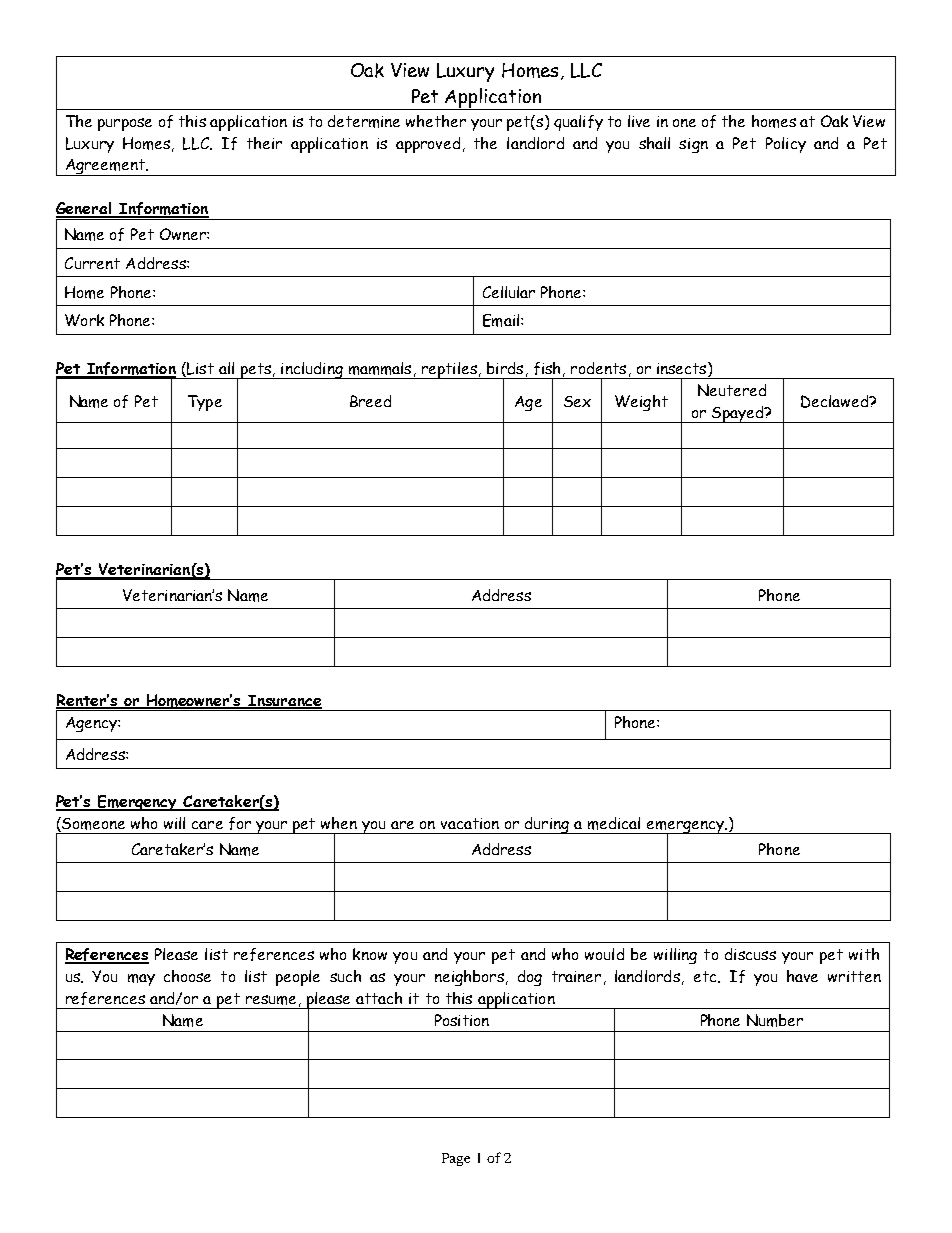 This document has width=952, height=1233. I want to click on approved, so click(428, 145).
